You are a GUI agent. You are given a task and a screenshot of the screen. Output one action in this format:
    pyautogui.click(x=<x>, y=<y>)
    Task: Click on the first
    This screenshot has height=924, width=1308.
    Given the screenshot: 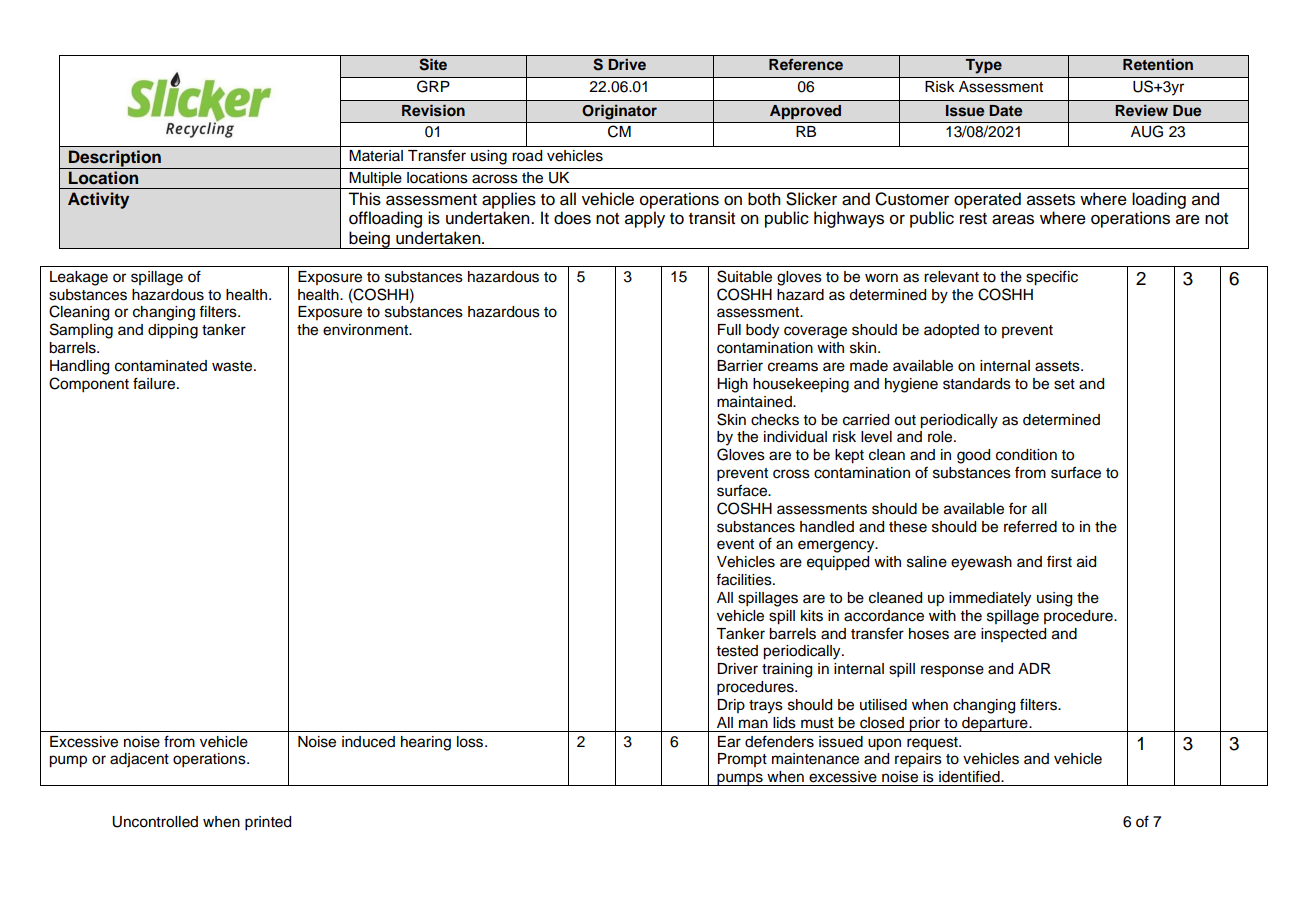 What is the action you would take?
    pyautogui.click(x=1059, y=561)
